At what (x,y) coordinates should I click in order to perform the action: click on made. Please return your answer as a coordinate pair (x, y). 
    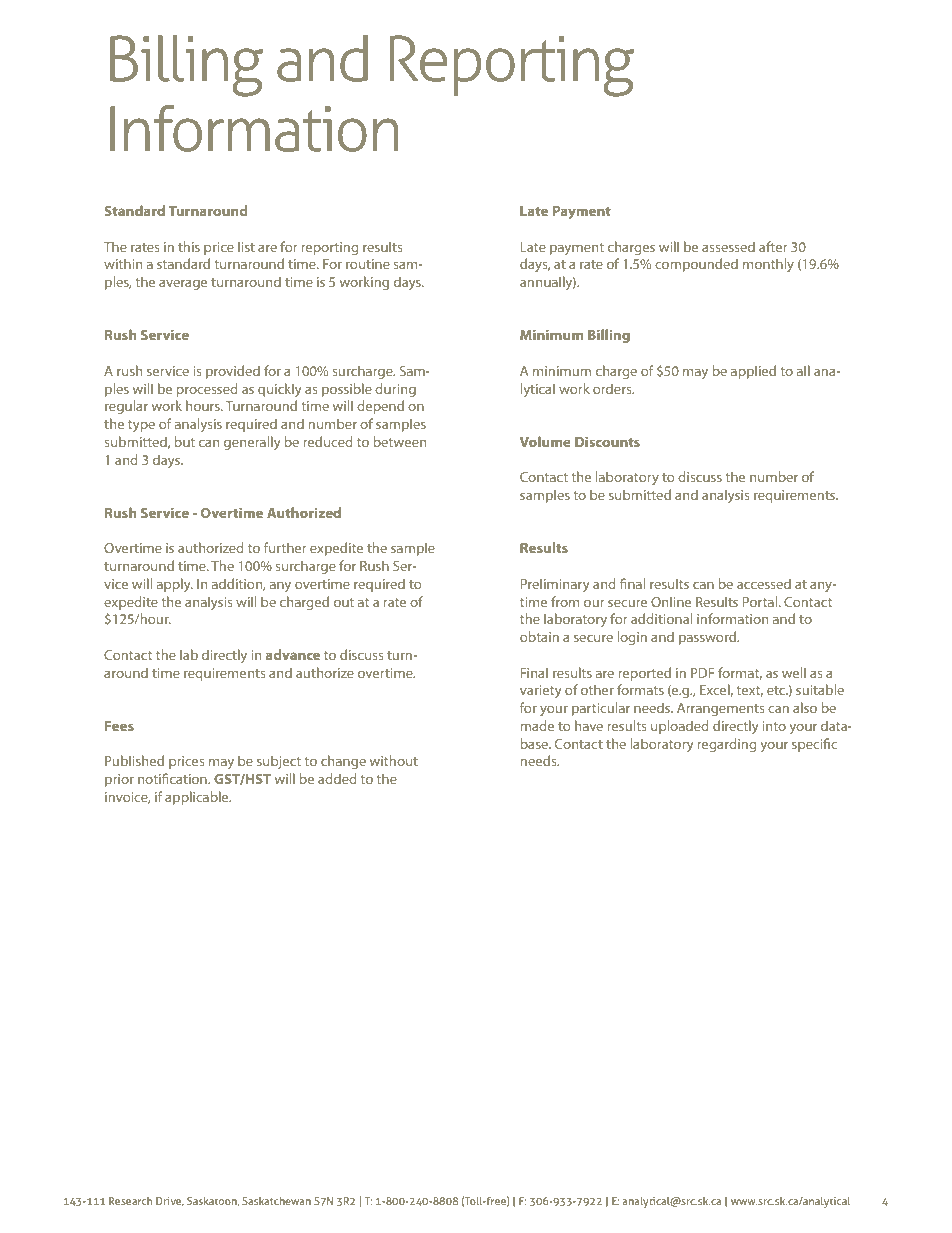
    Looking at the image, I should click on (537, 725).
